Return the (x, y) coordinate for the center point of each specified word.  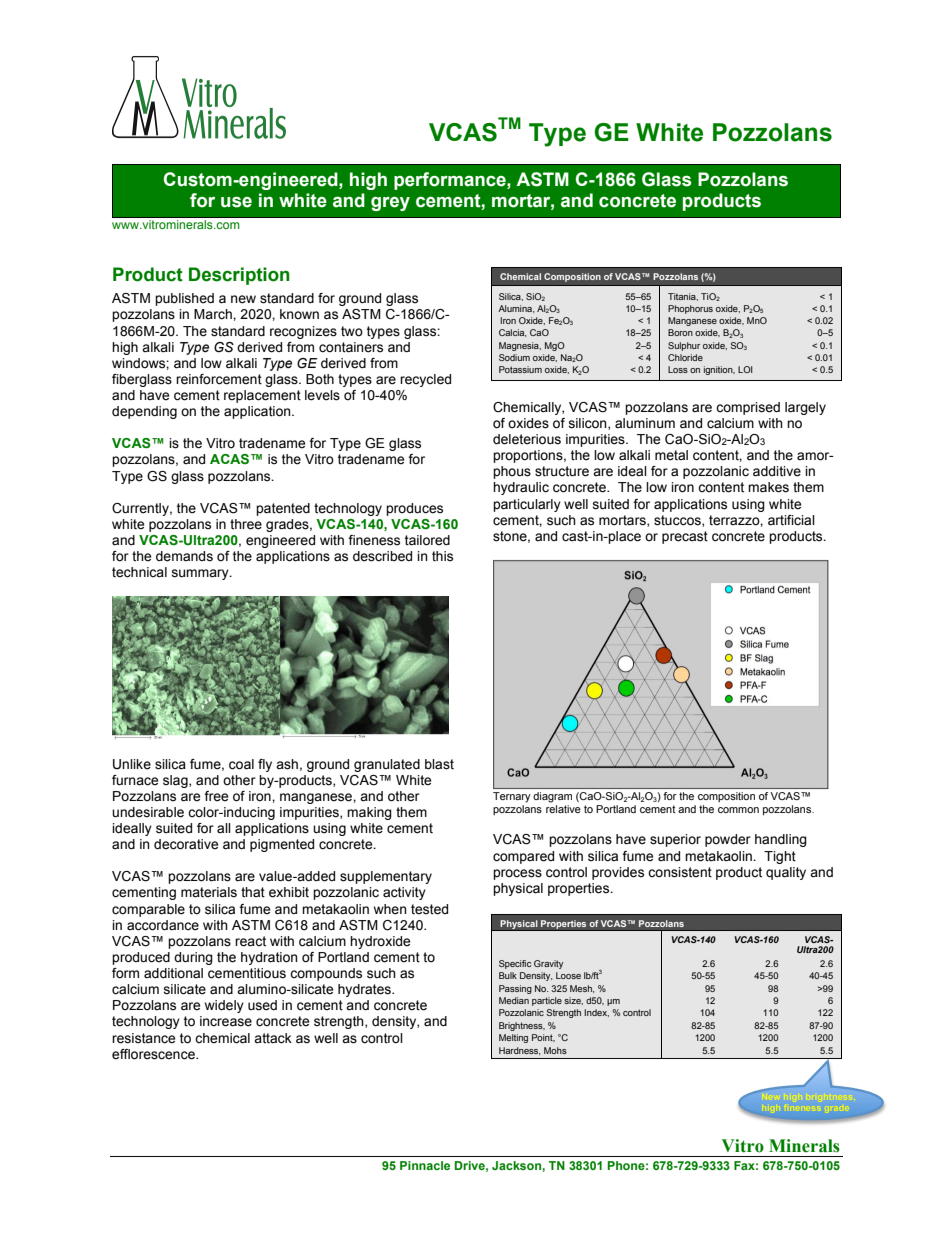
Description (239, 276)
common (738, 810)
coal (241, 764)
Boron (680, 332)
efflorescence (154, 1054)
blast (439, 764)
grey (390, 204)
